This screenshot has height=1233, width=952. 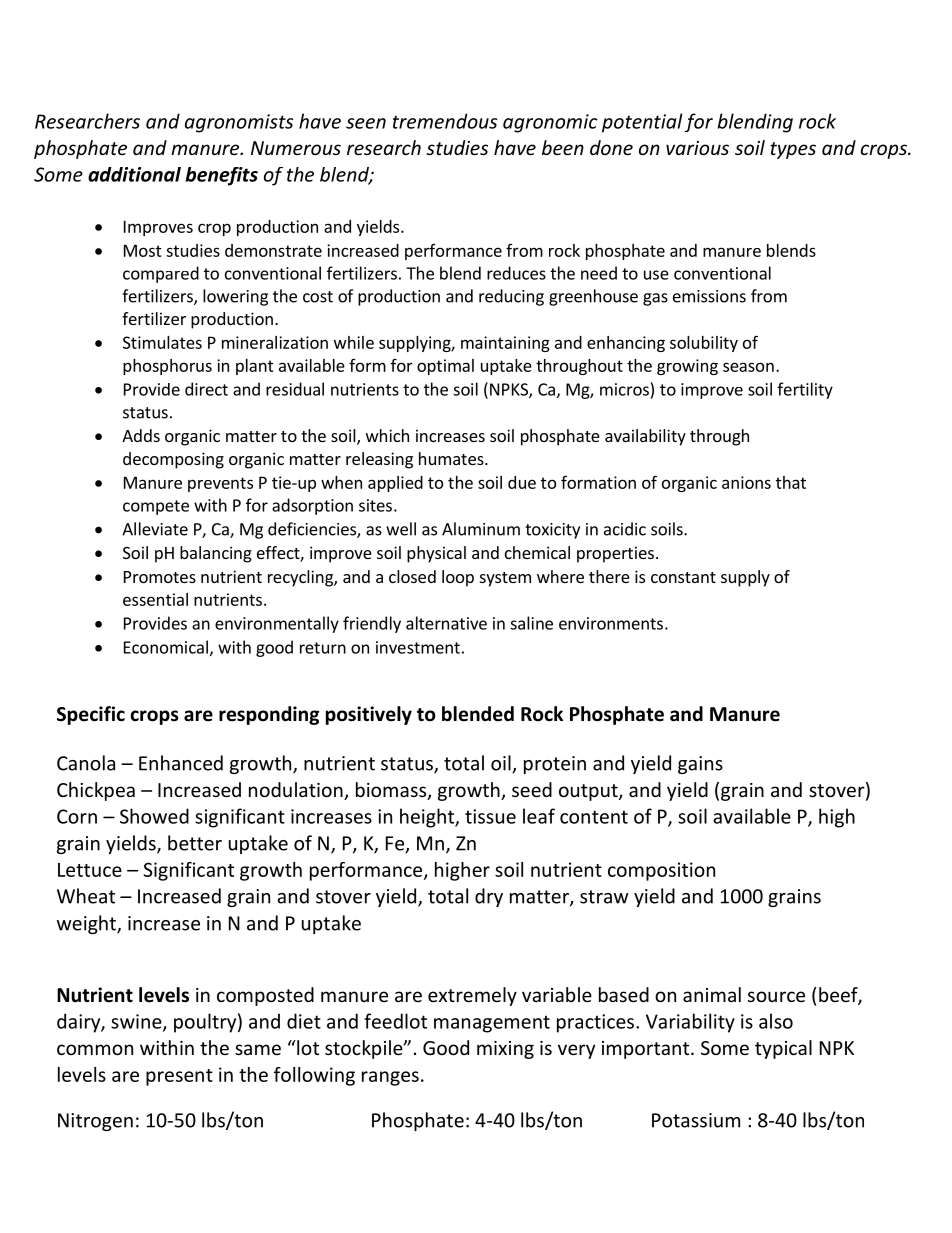 I want to click on ranges, so click(x=390, y=1078).
